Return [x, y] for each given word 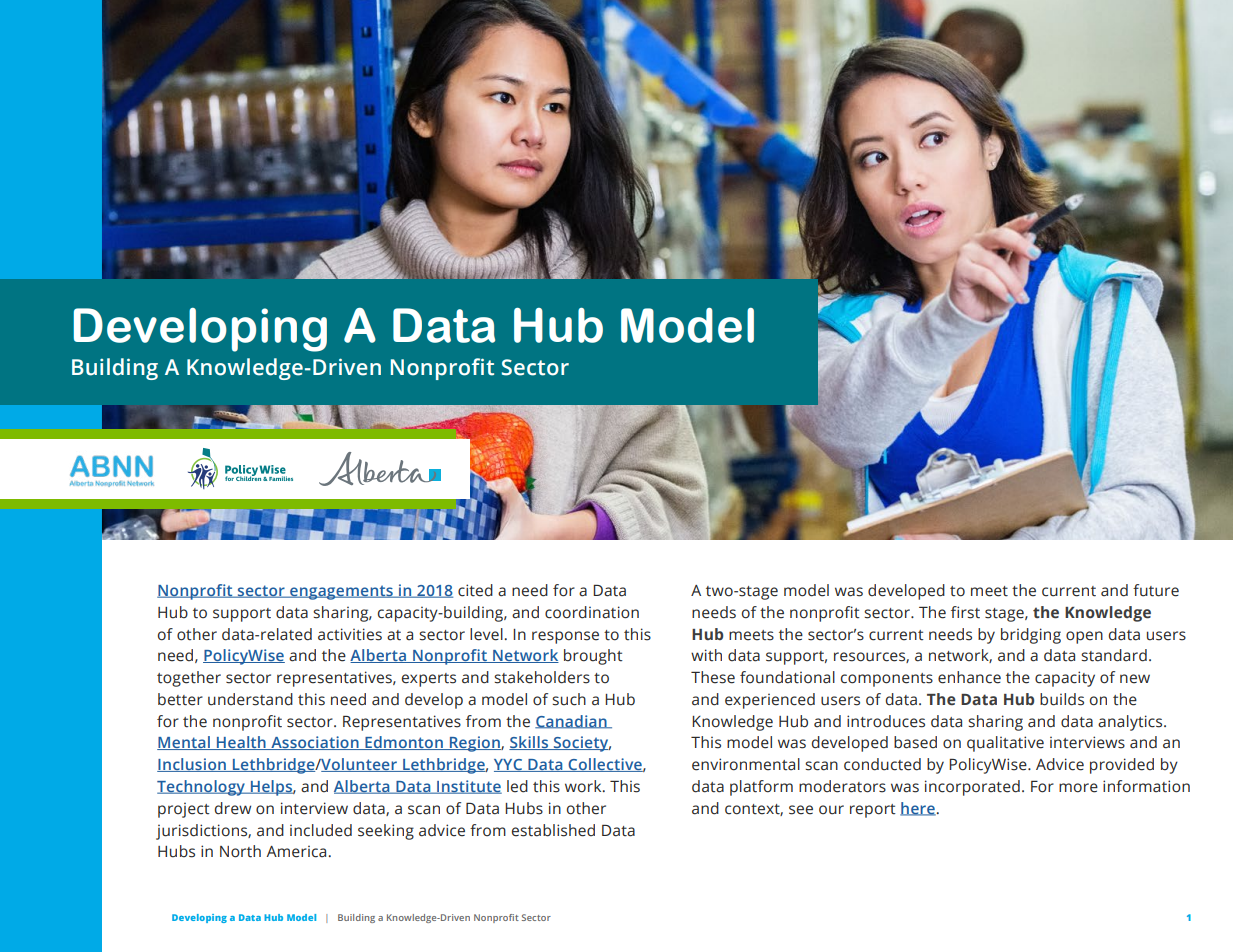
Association [315, 743]
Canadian [572, 722]
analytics [1131, 723]
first [965, 612]
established [553, 830]
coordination [592, 612]
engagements [341, 592]
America [296, 851]
